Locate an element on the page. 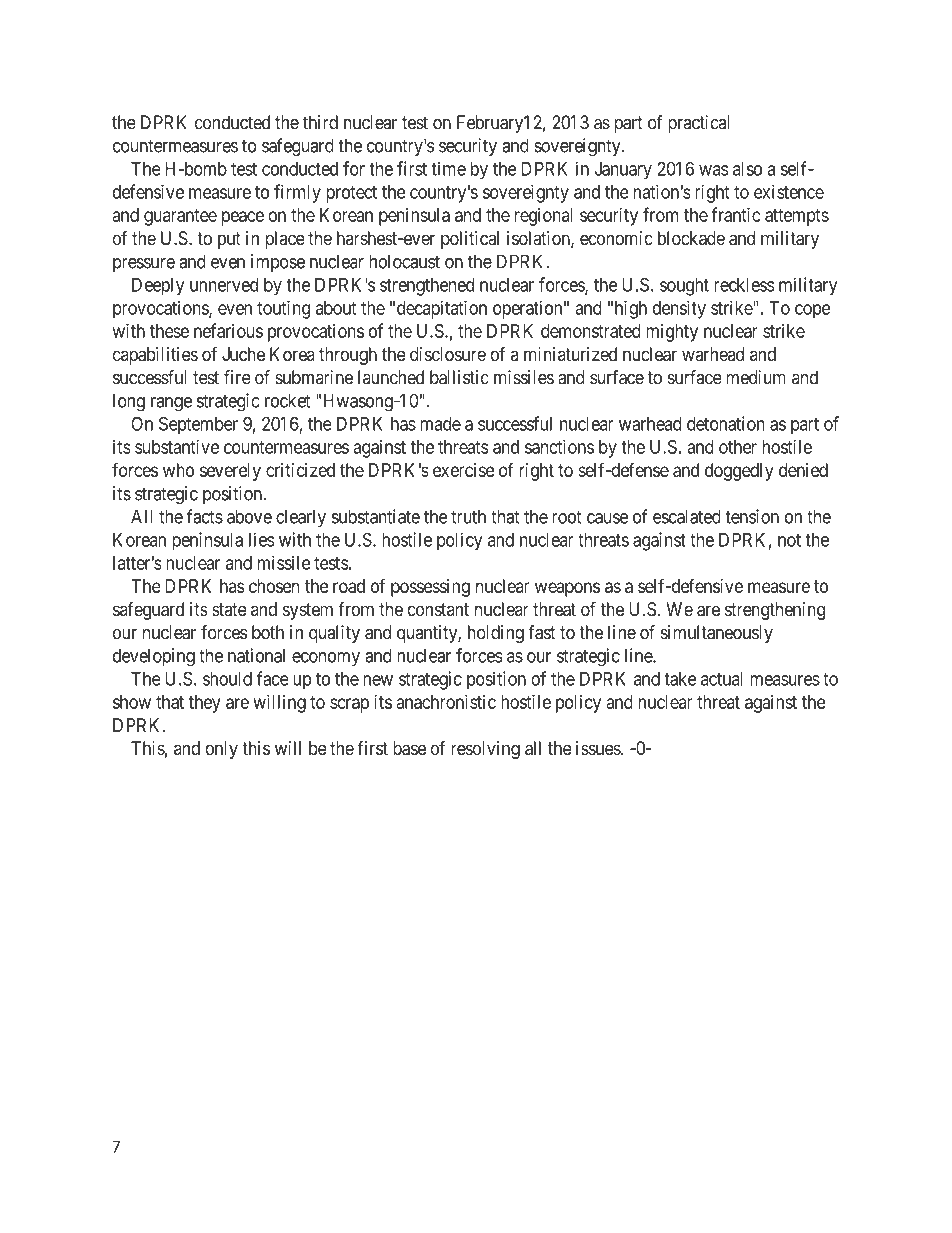 This document has height=1233, width=952. medium is located at coordinates (756, 377).
